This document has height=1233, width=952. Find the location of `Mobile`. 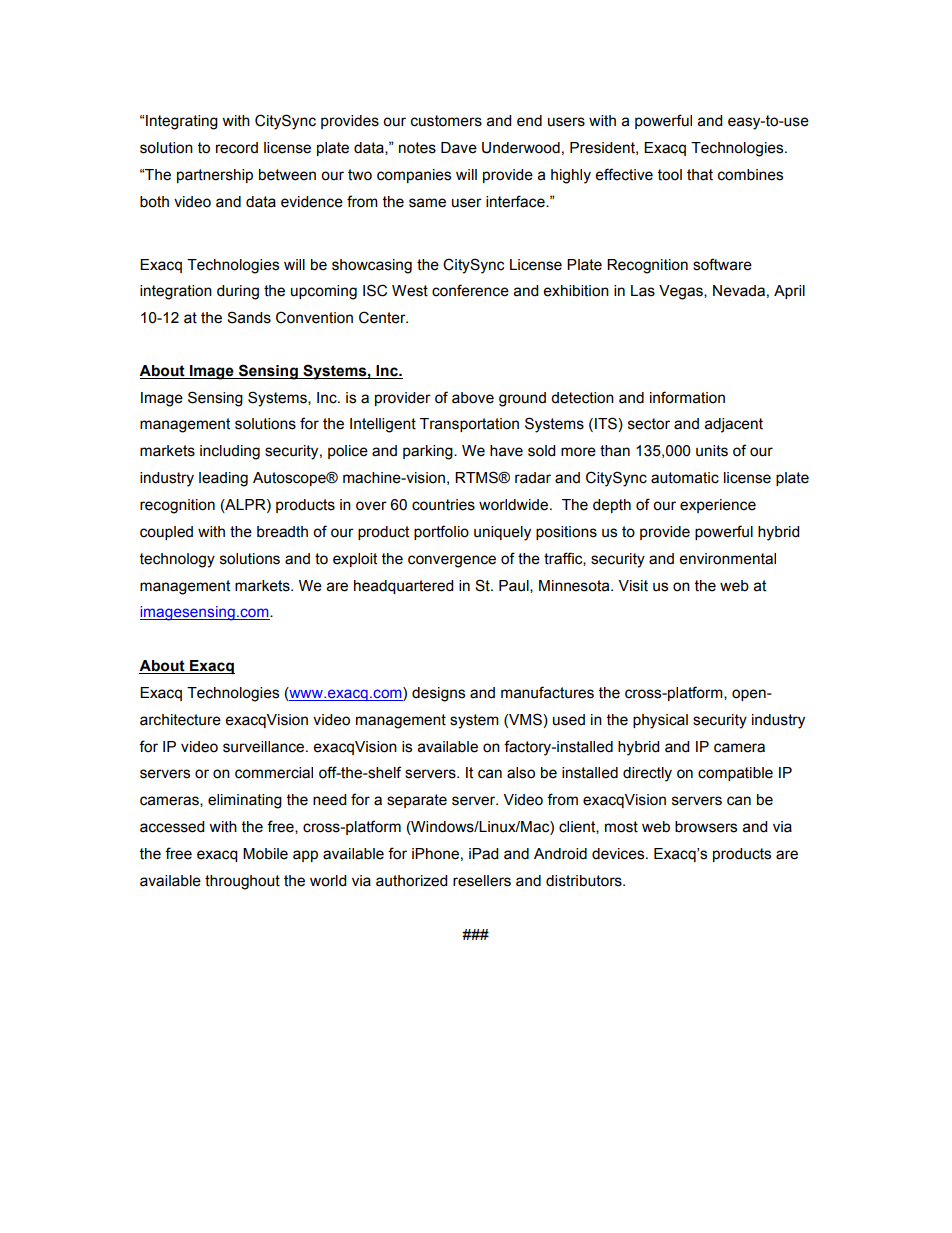

Mobile is located at coordinates (265, 854).
